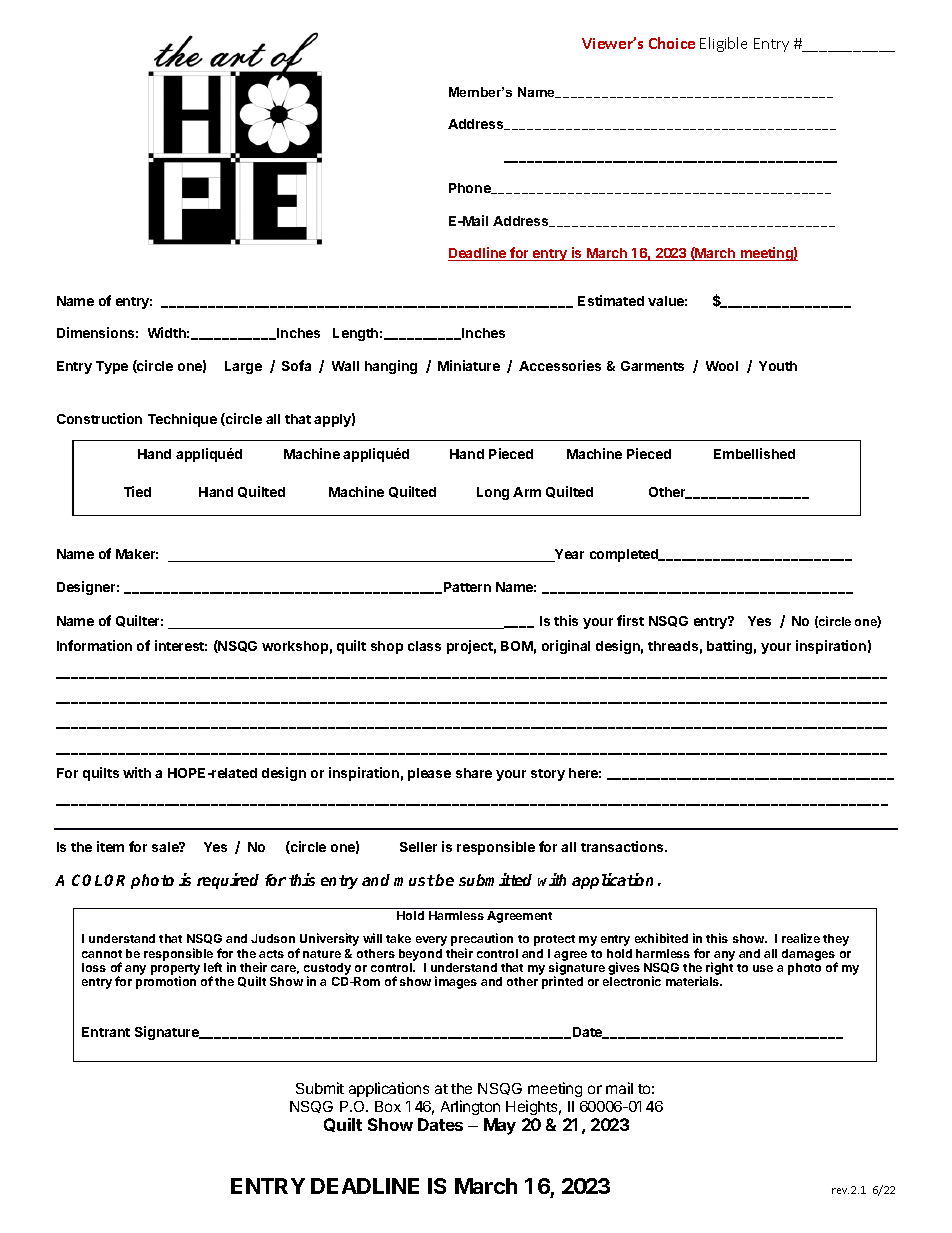 The image size is (952, 1233). What do you see at coordinates (723, 44) in the screenshot?
I see `Eligible` at bounding box center [723, 44].
